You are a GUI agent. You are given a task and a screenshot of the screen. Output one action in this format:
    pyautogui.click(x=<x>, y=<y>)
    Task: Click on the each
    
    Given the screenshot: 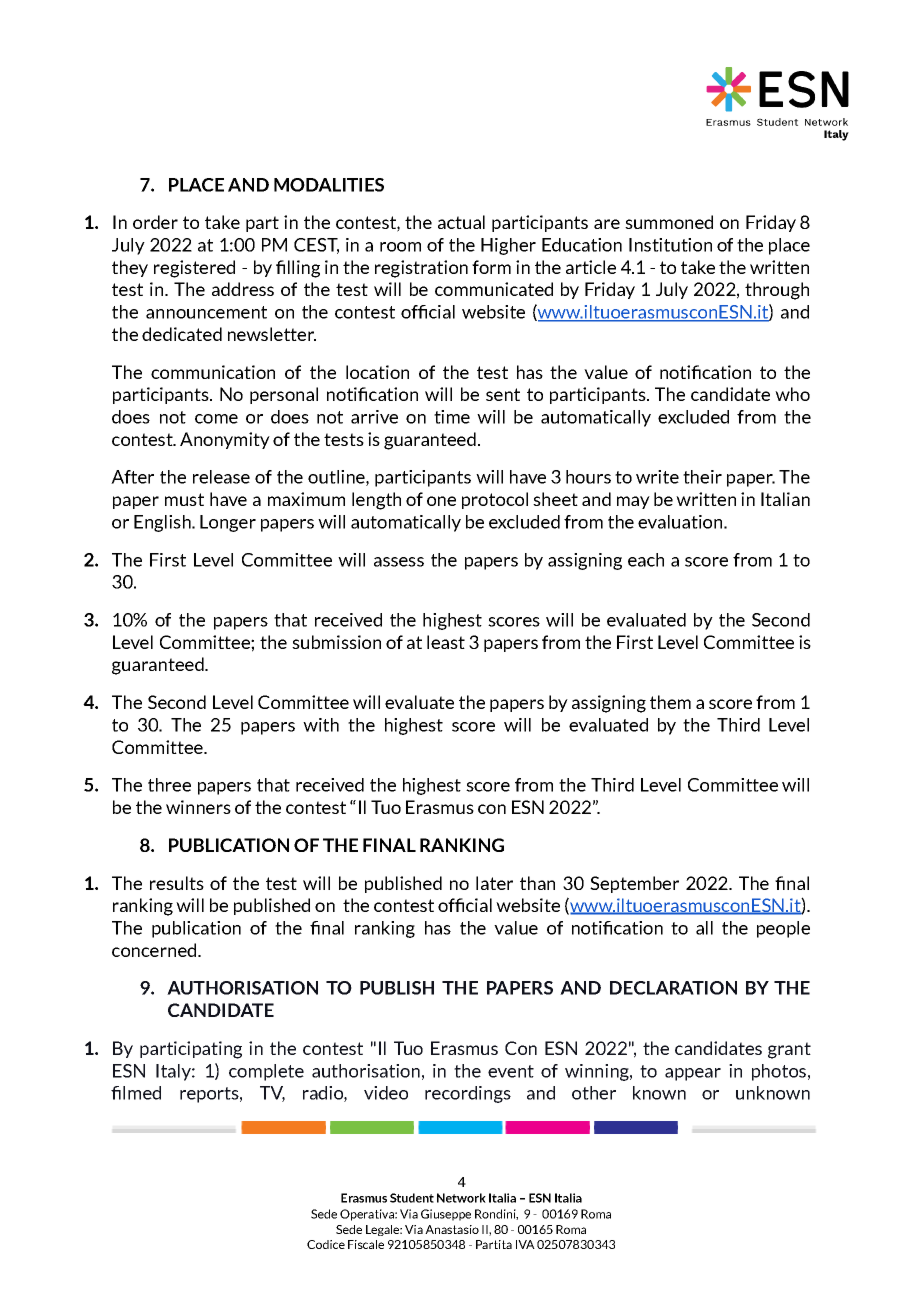 What is the action you would take?
    pyautogui.click(x=646, y=560)
